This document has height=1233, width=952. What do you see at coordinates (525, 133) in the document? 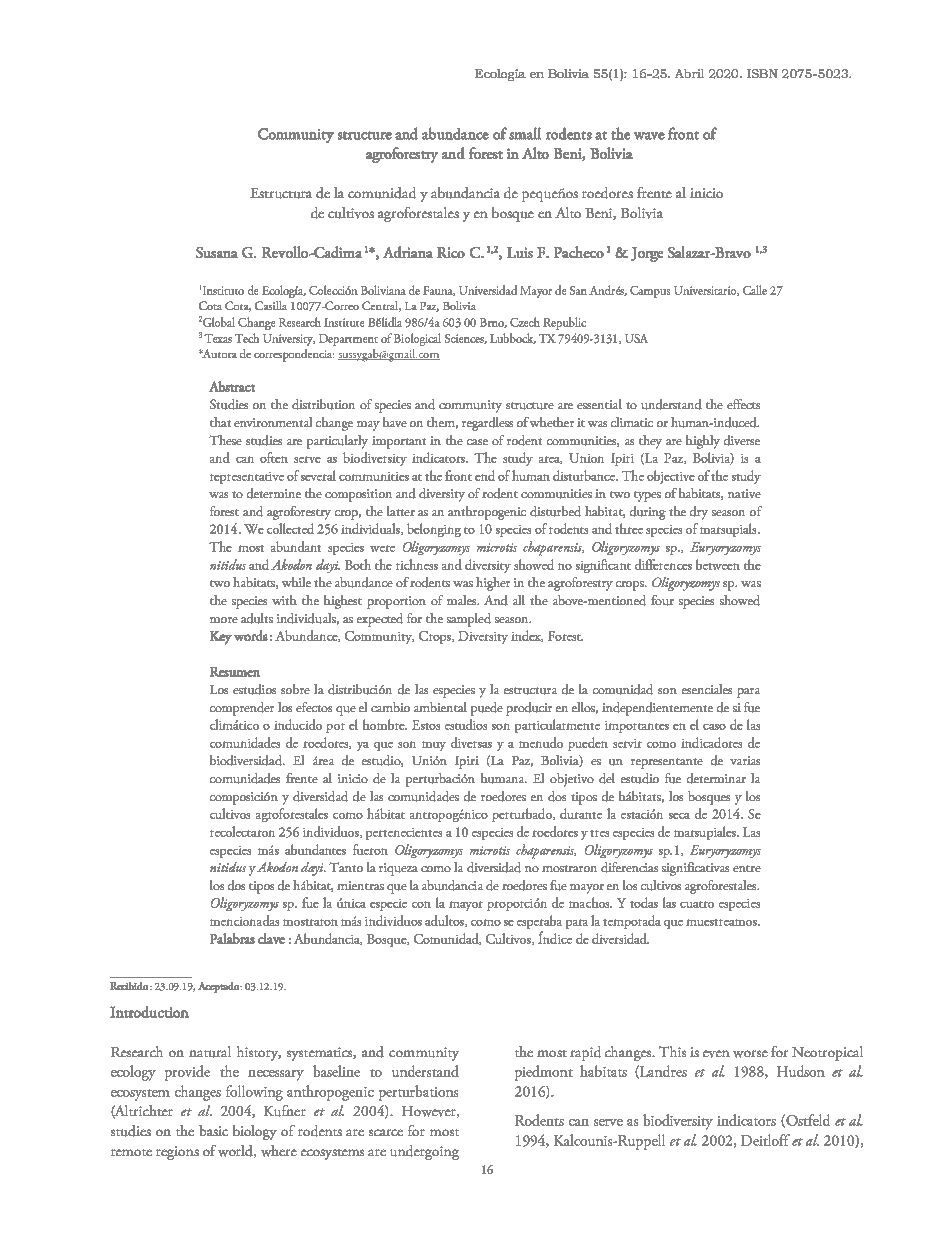
I see `small` at bounding box center [525, 133].
